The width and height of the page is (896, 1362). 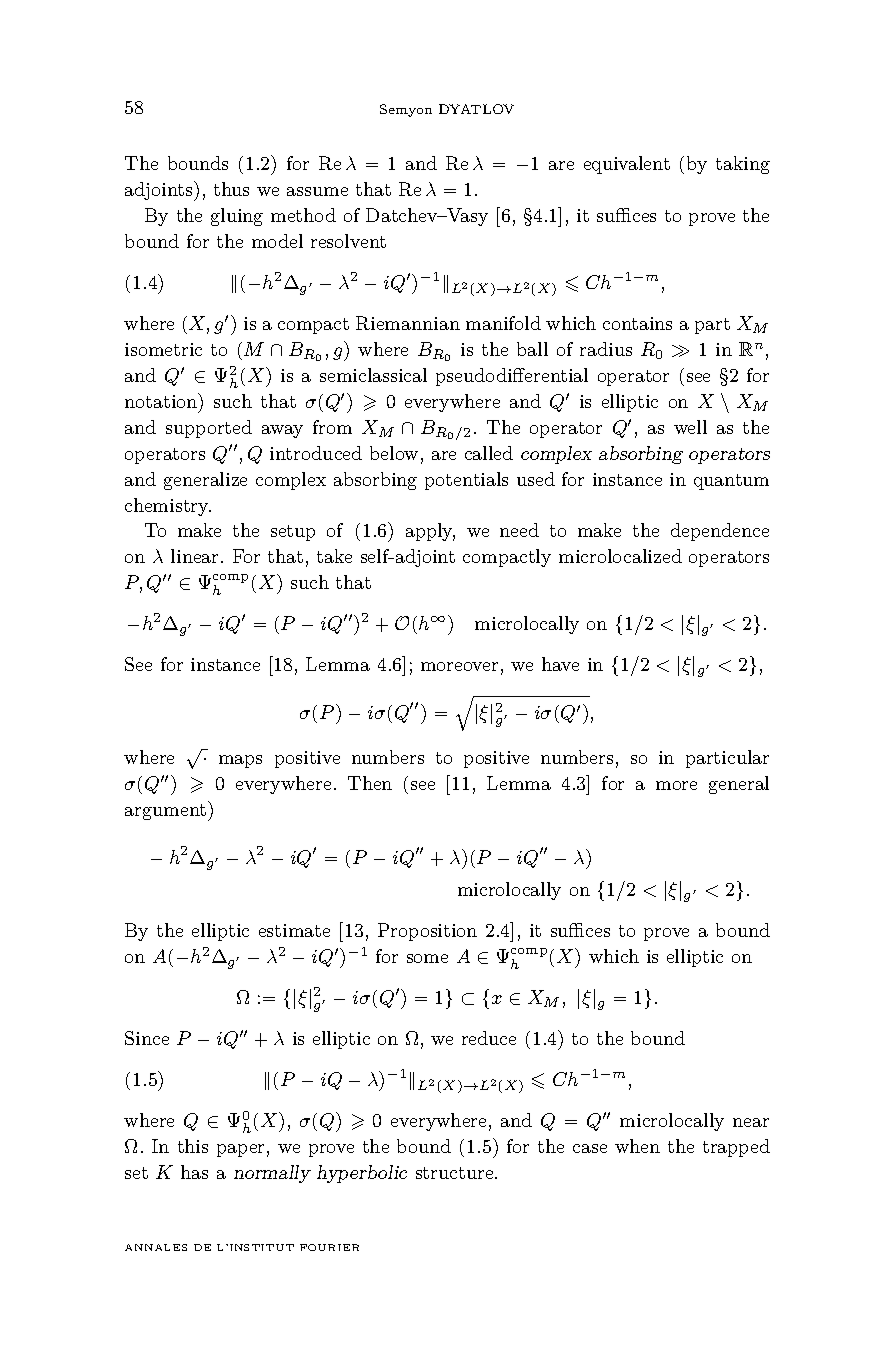 I want to click on equivalent, so click(x=627, y=165).
